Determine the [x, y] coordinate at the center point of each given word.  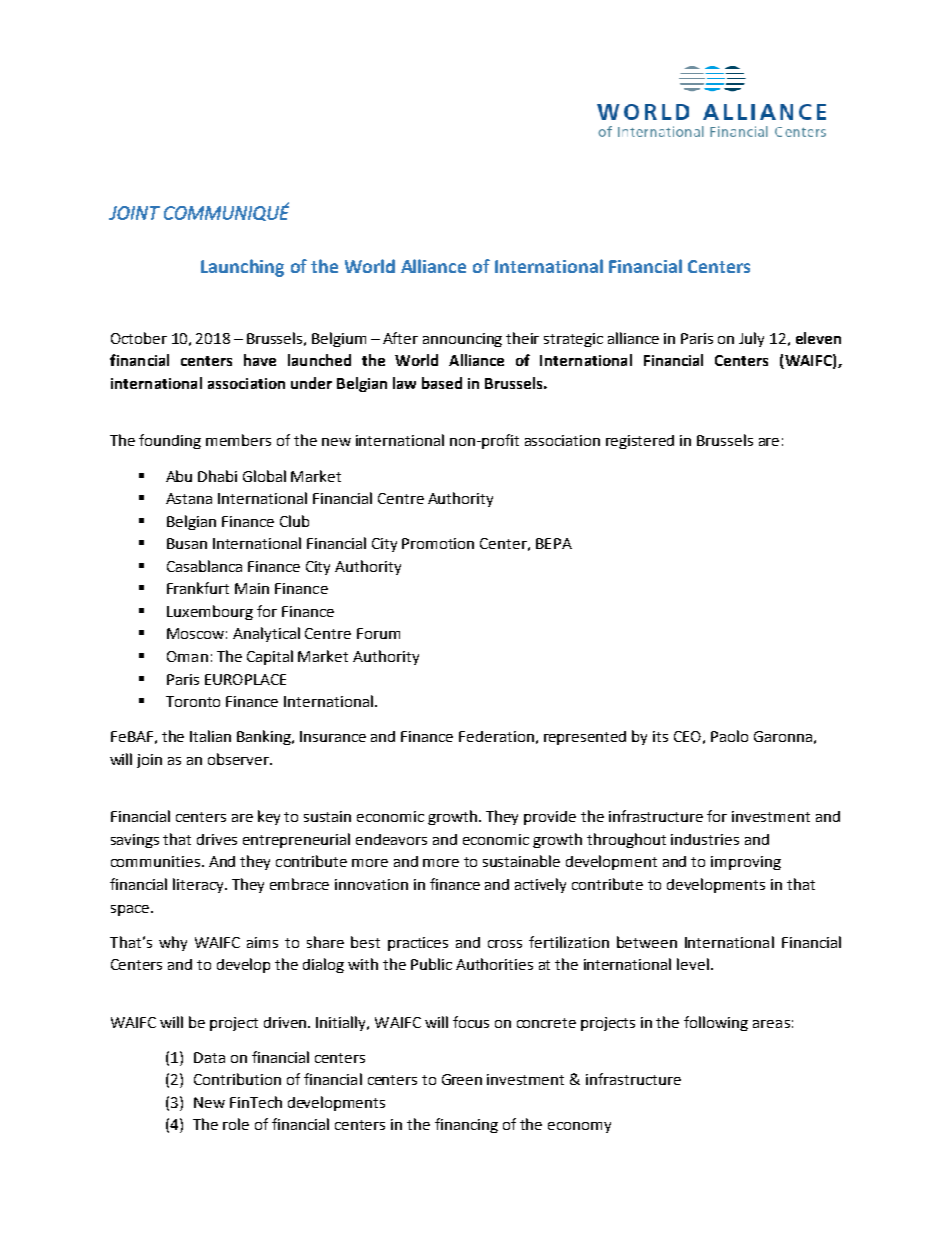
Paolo [729, 736]
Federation [496, 736]
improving [746, 863]
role [236, 1124]
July [751, 339]
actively [540, 885]
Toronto [193, 701]
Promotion [438, 543]
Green [462, 1079]
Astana [189, 498]
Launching [242, 268]
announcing [462, 340]
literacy [199, 885]
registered [640, 442]
